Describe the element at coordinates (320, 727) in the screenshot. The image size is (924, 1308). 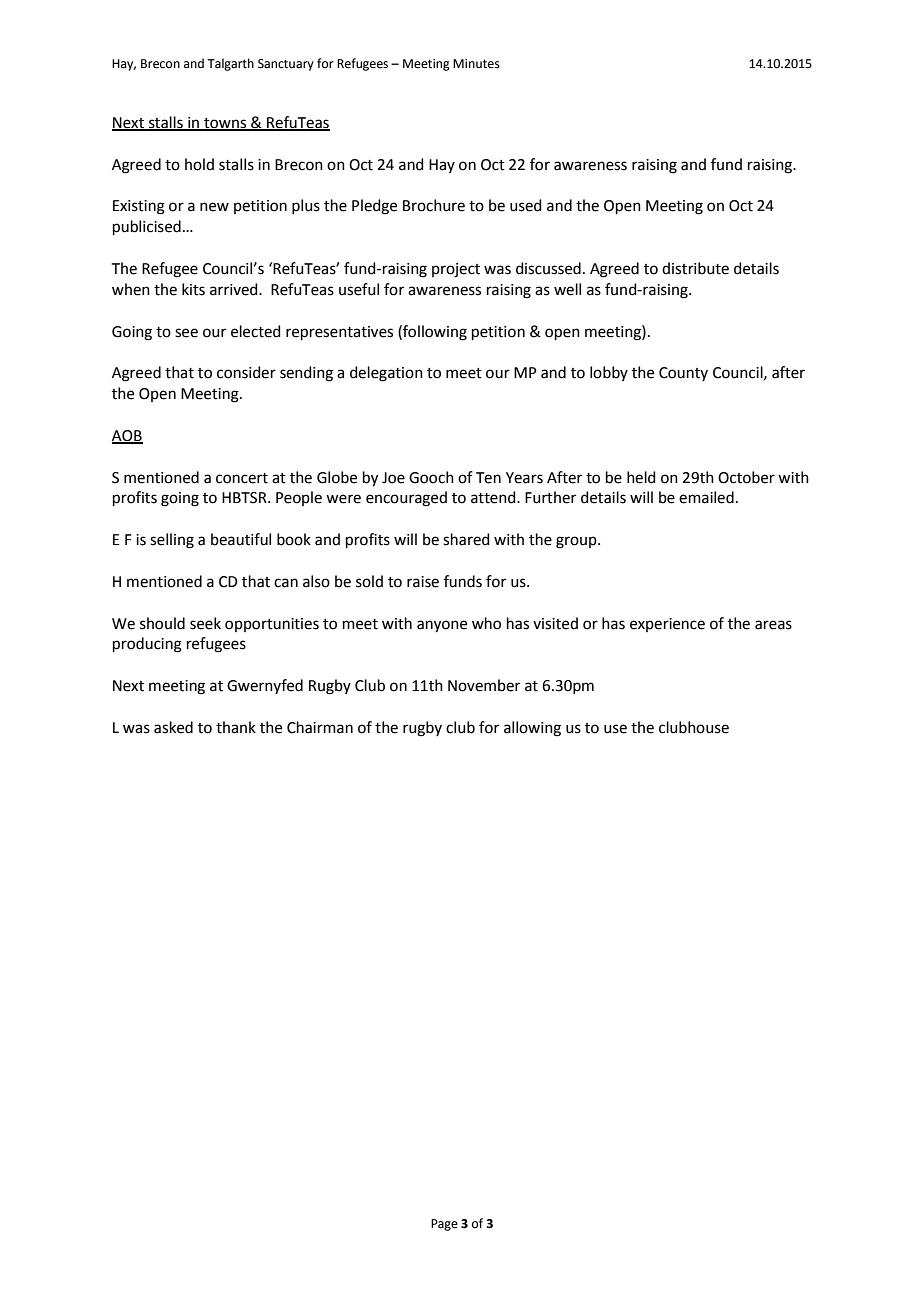
I see `Chairman` at that location.
